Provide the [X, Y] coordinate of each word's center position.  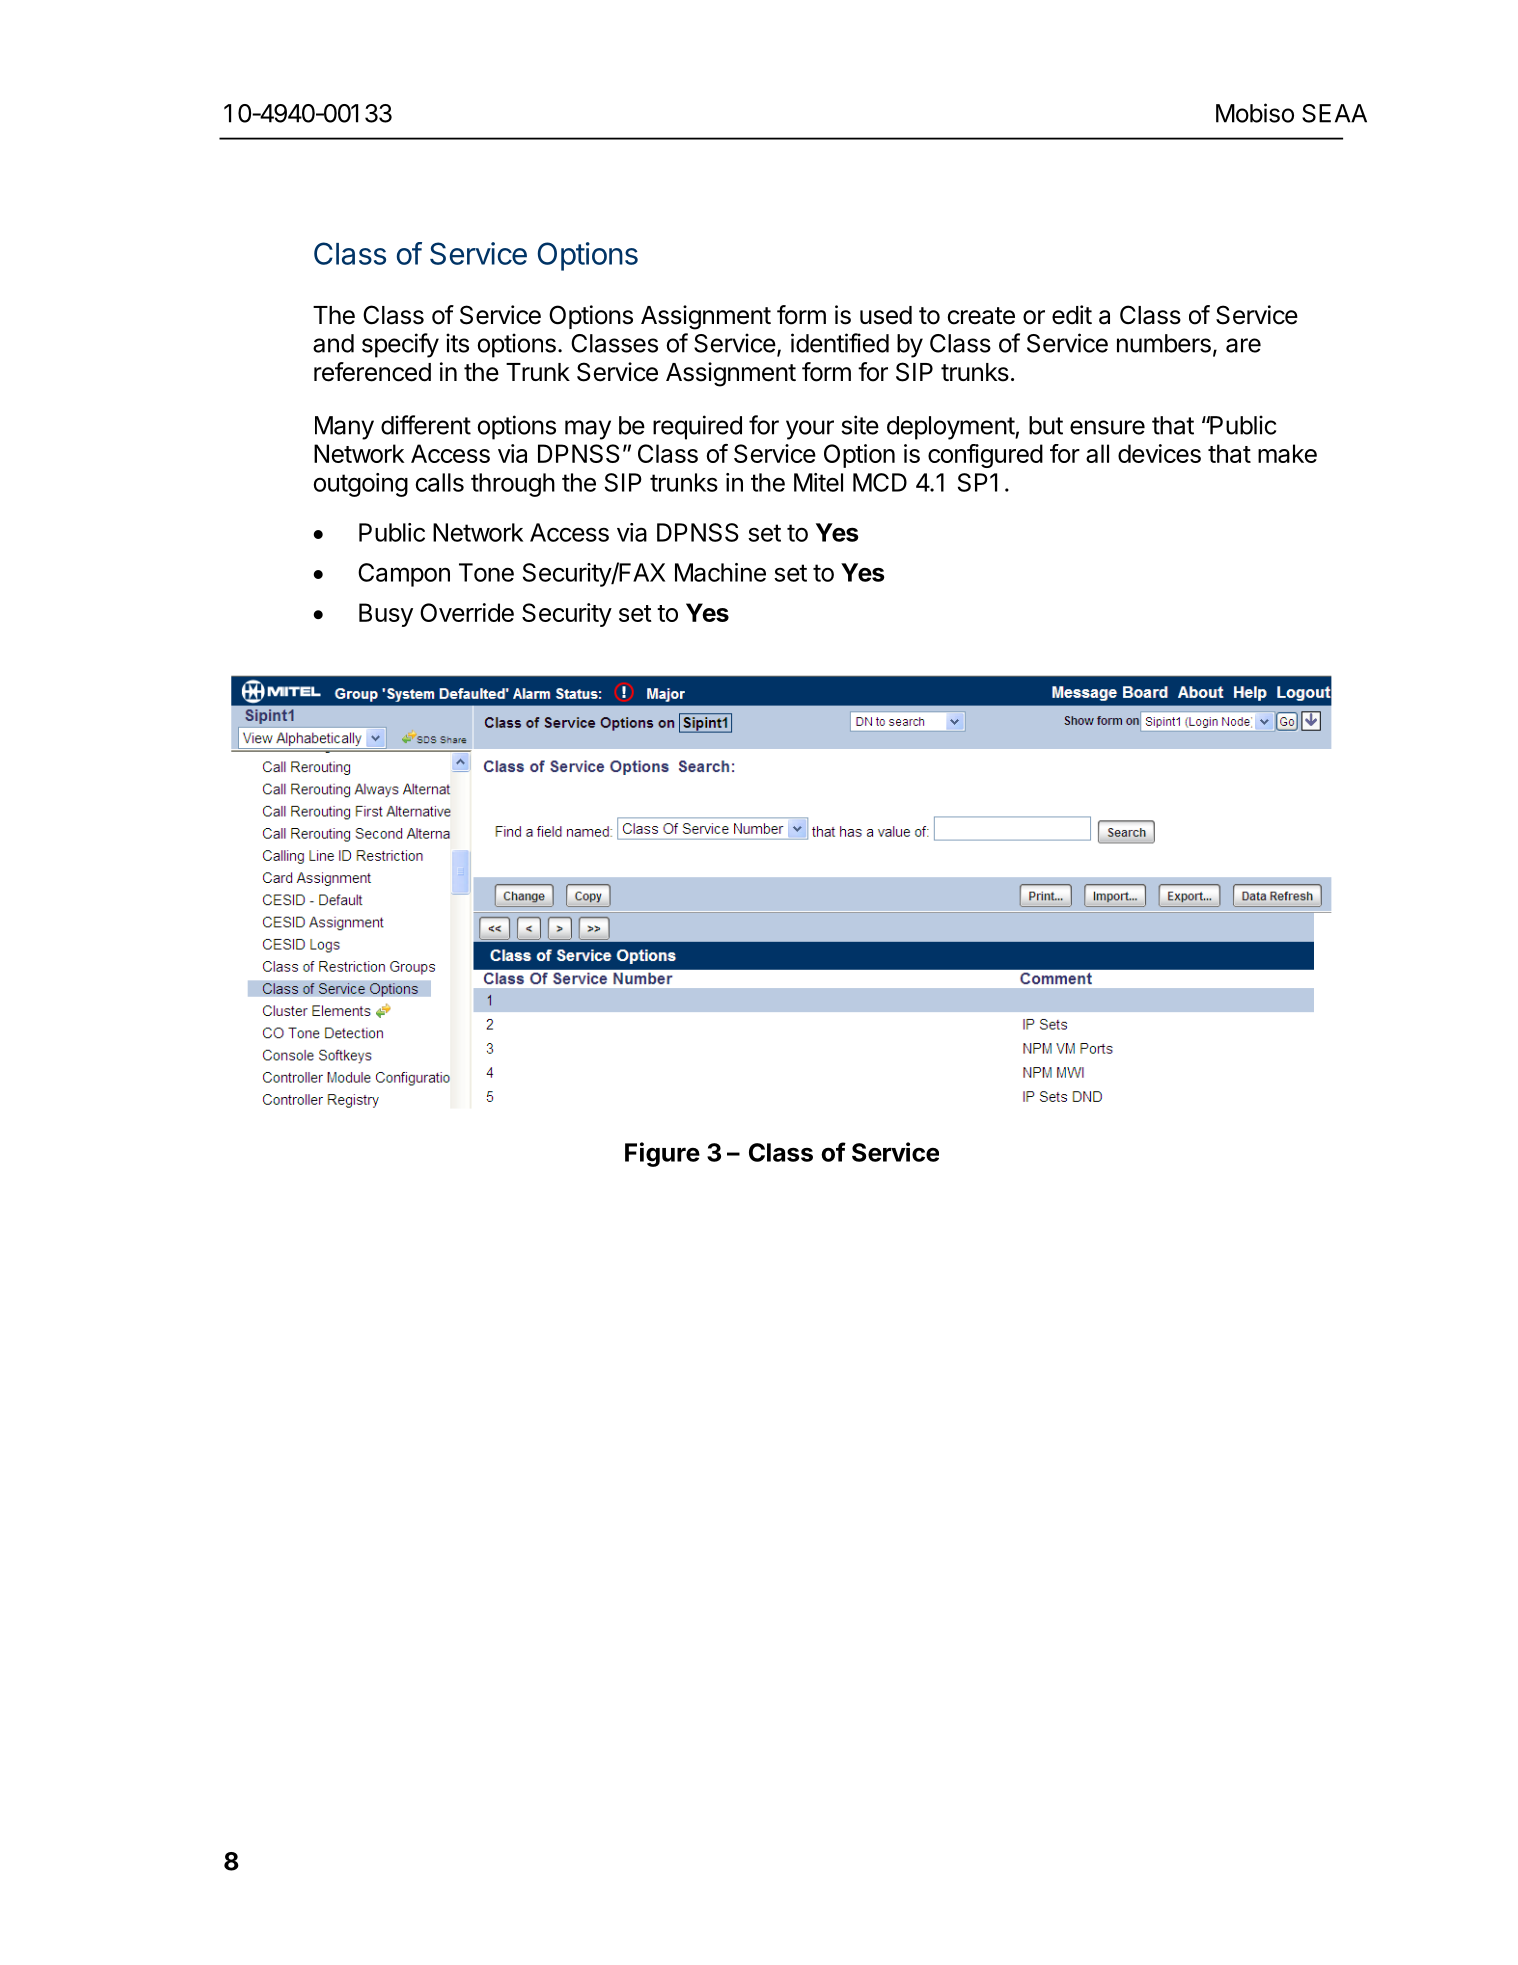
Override [467, 612]
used [886, 315]
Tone [486, 572]
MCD [880, 482]
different [426, 425]
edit [1072, 315]
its [457, 343]
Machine [720, 572]
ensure [1107, 427]
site [860, 425]
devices [1159, 453]
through [513, 485]
